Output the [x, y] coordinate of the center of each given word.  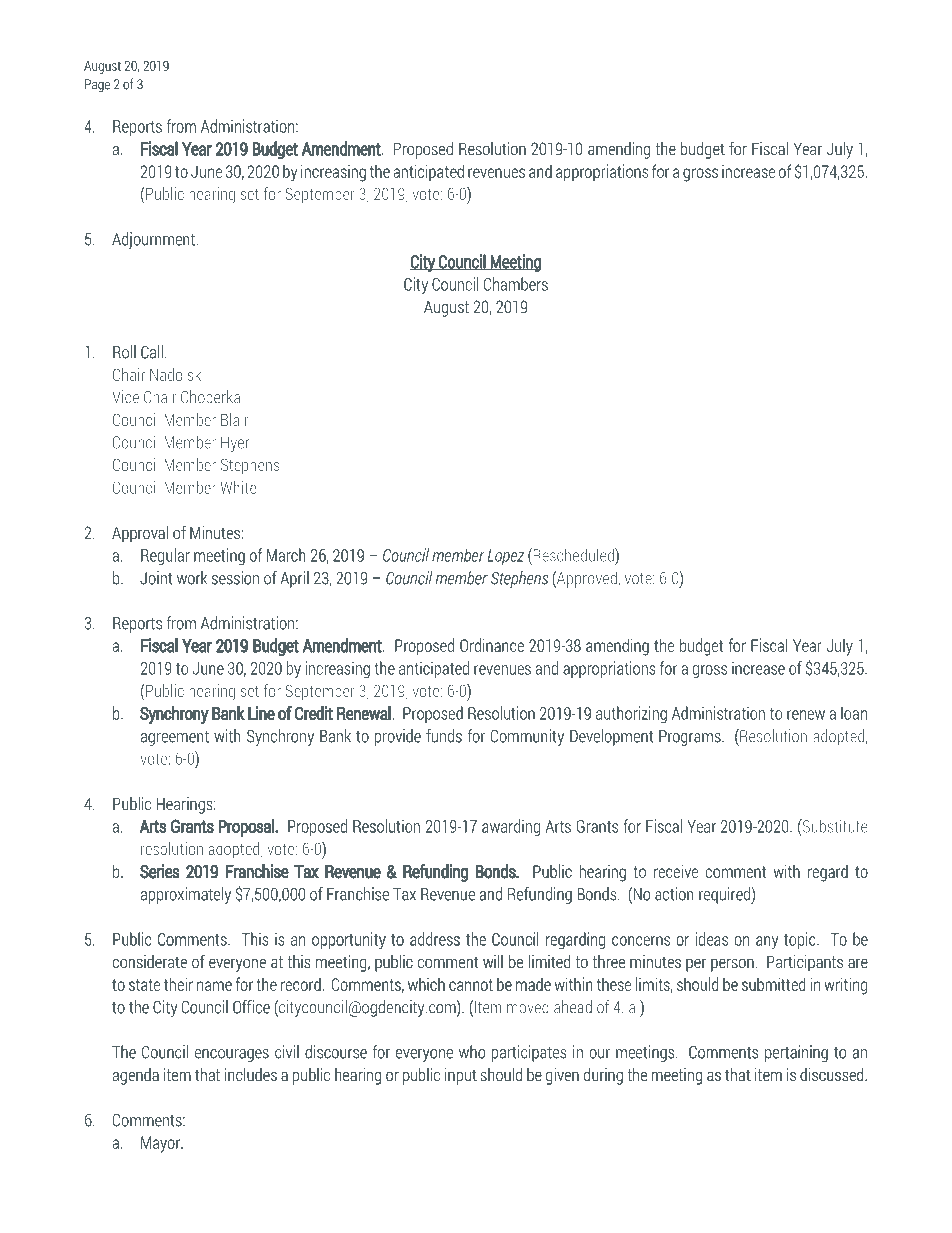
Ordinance [492, 645]
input [461, 1076]
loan [854, 713]
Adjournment [155, 240]
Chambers [516, 284]
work [192, 578]
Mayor [162, 1144]
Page [97, 85]
